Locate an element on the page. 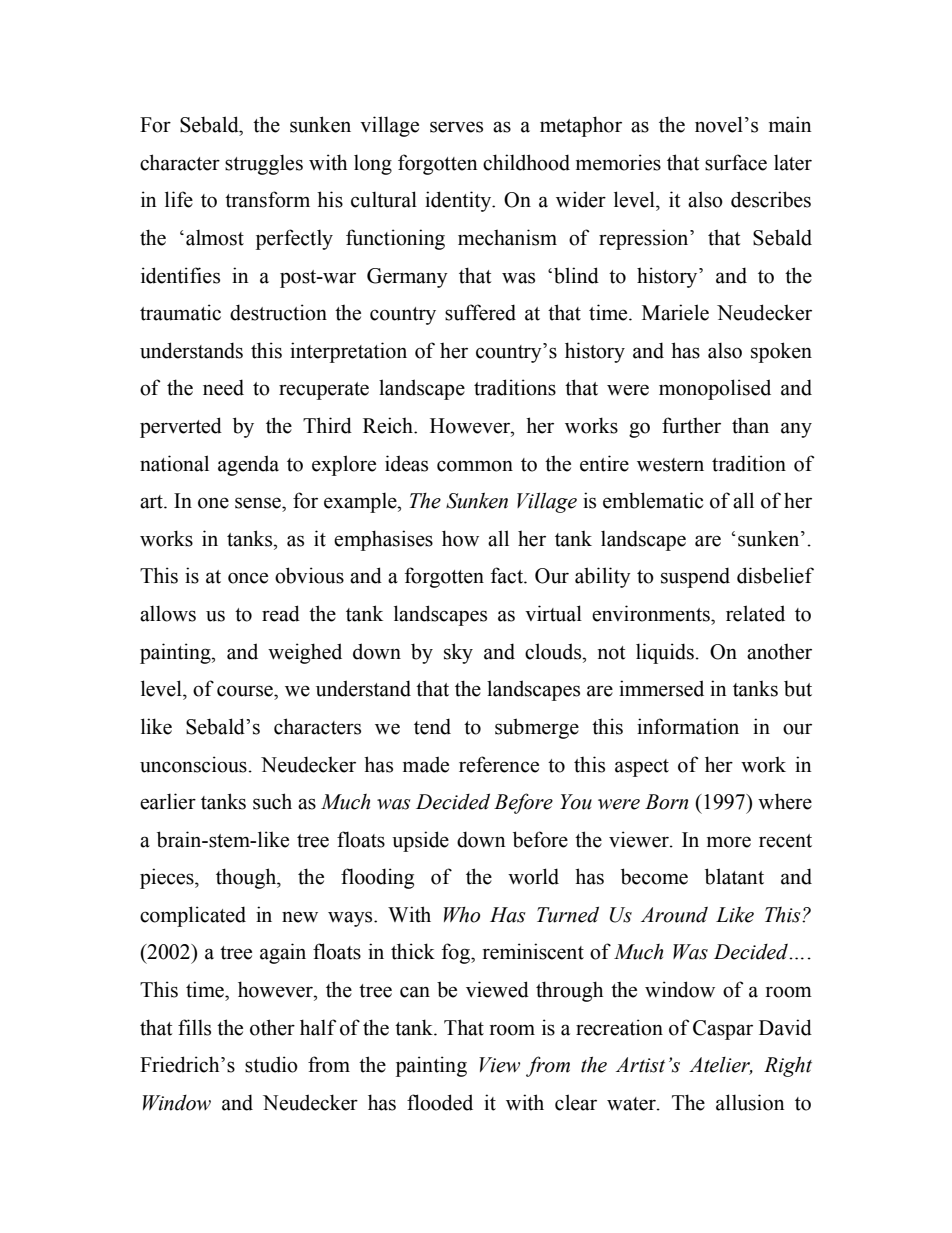 The width and height of the document is (952, 1233). allusion is located at coordinates (750, 1102).
